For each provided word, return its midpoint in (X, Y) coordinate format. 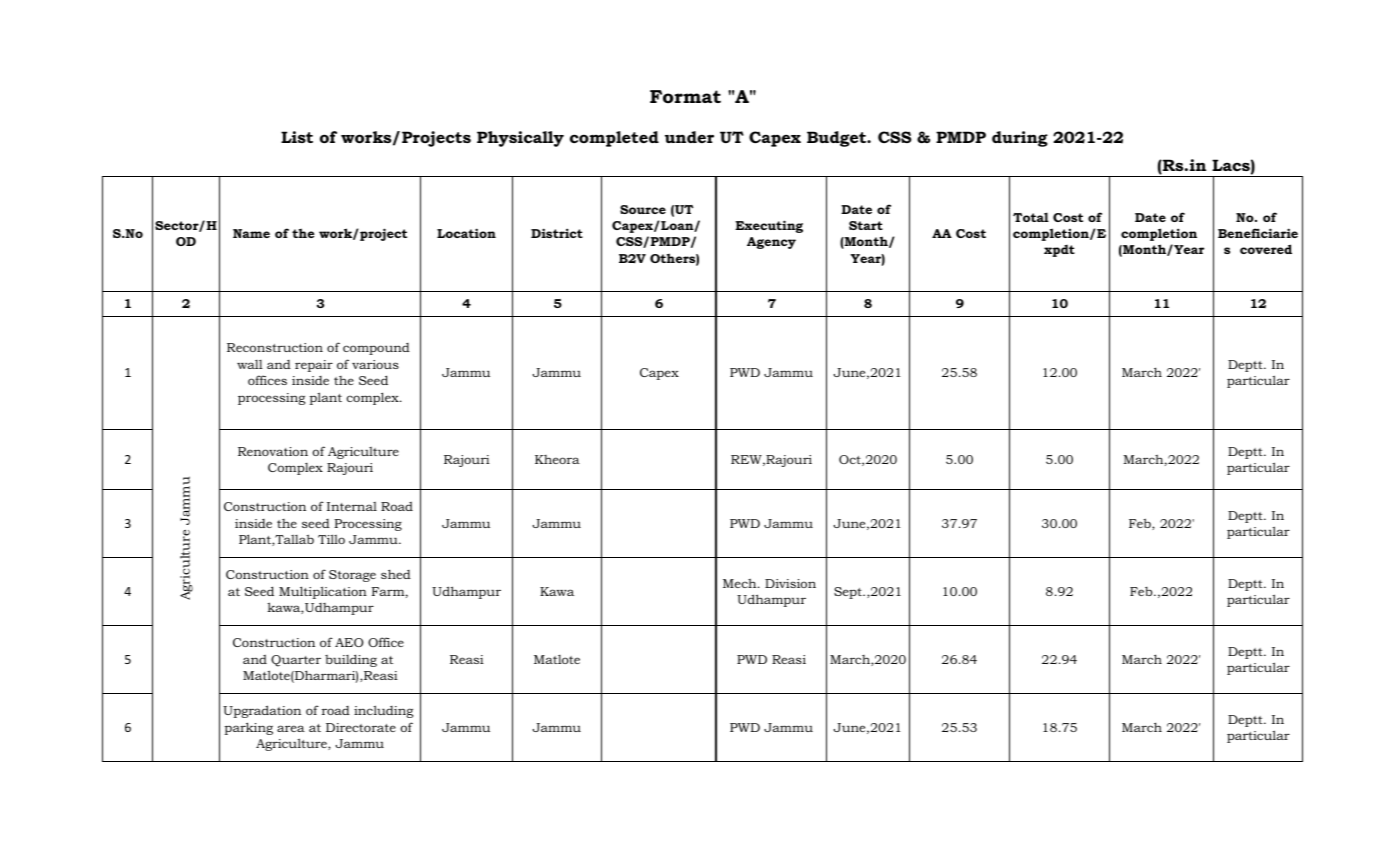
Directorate (361, 727)
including (383, 711)
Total (1031, 217)
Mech (741, 583)
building (351, 660)
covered (1266, 249)
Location (466, 233)
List (297, 137)
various (375, 364)
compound (376, 349)
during (1020, 139)
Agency (771, 243)
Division (790, 583)
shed (396, 574)
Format (685, 96)
